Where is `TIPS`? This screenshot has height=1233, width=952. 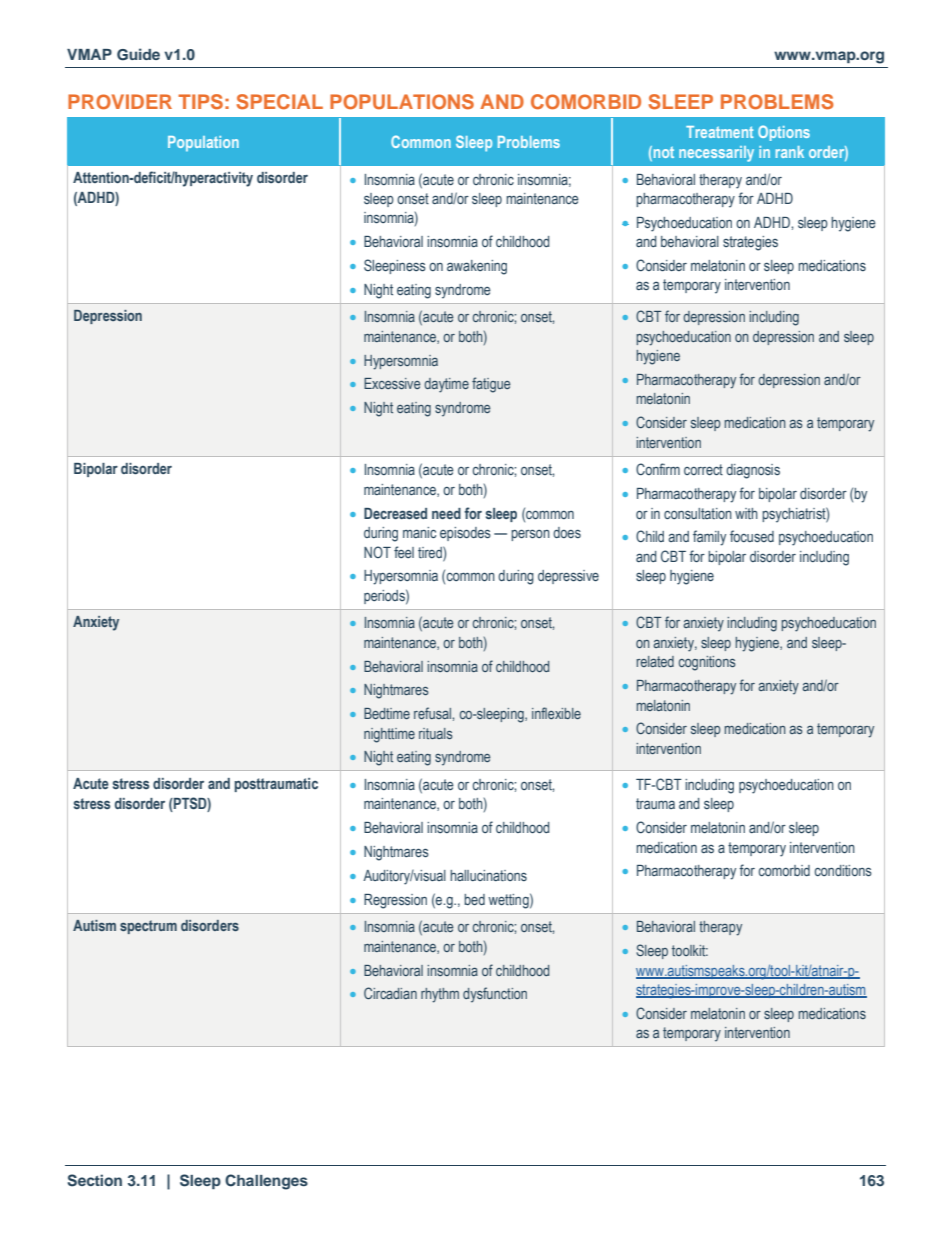
TIPS is located at coordinates (200, 102).
